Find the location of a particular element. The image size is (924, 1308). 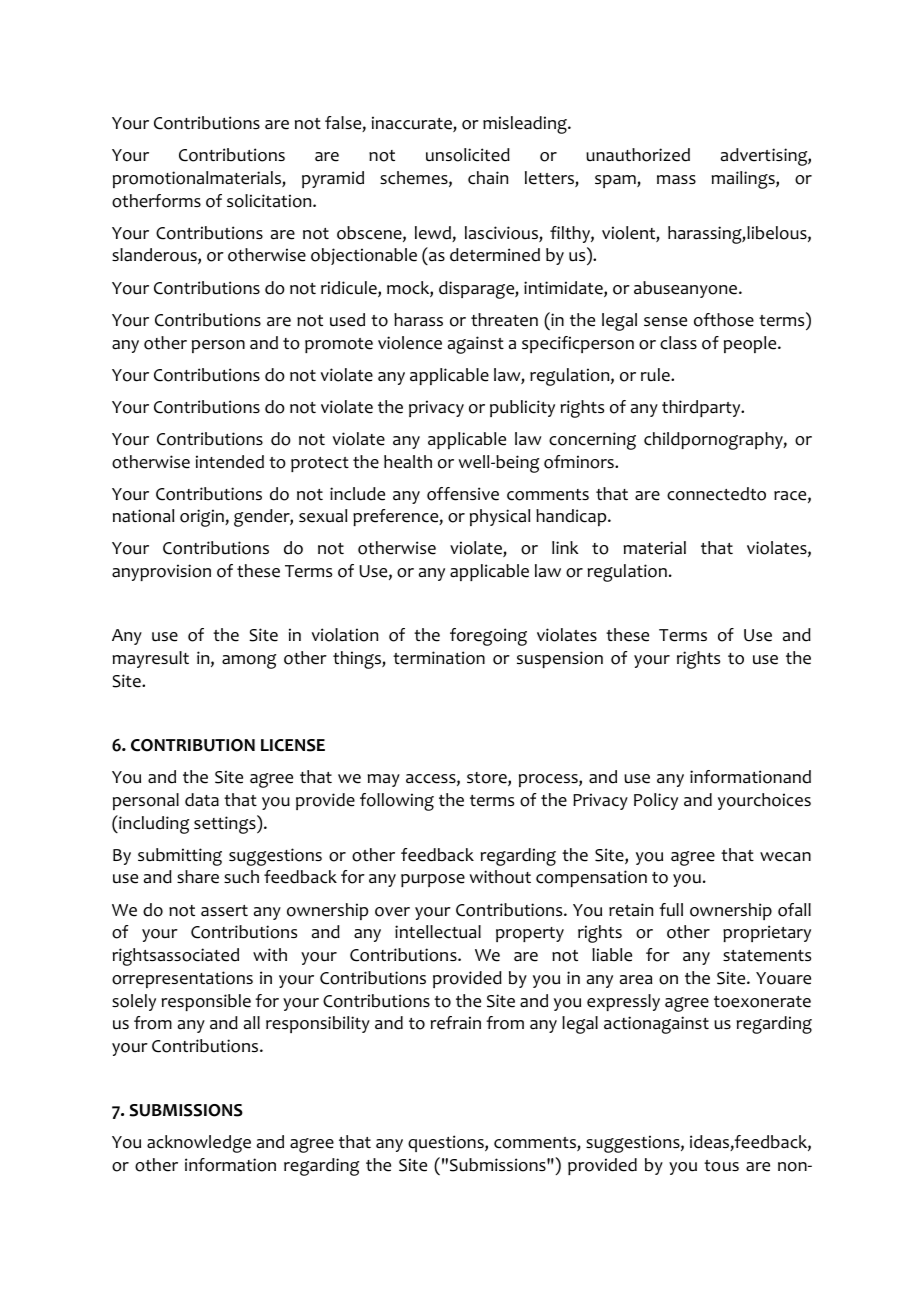

share is located at coordinates (198, 877).
